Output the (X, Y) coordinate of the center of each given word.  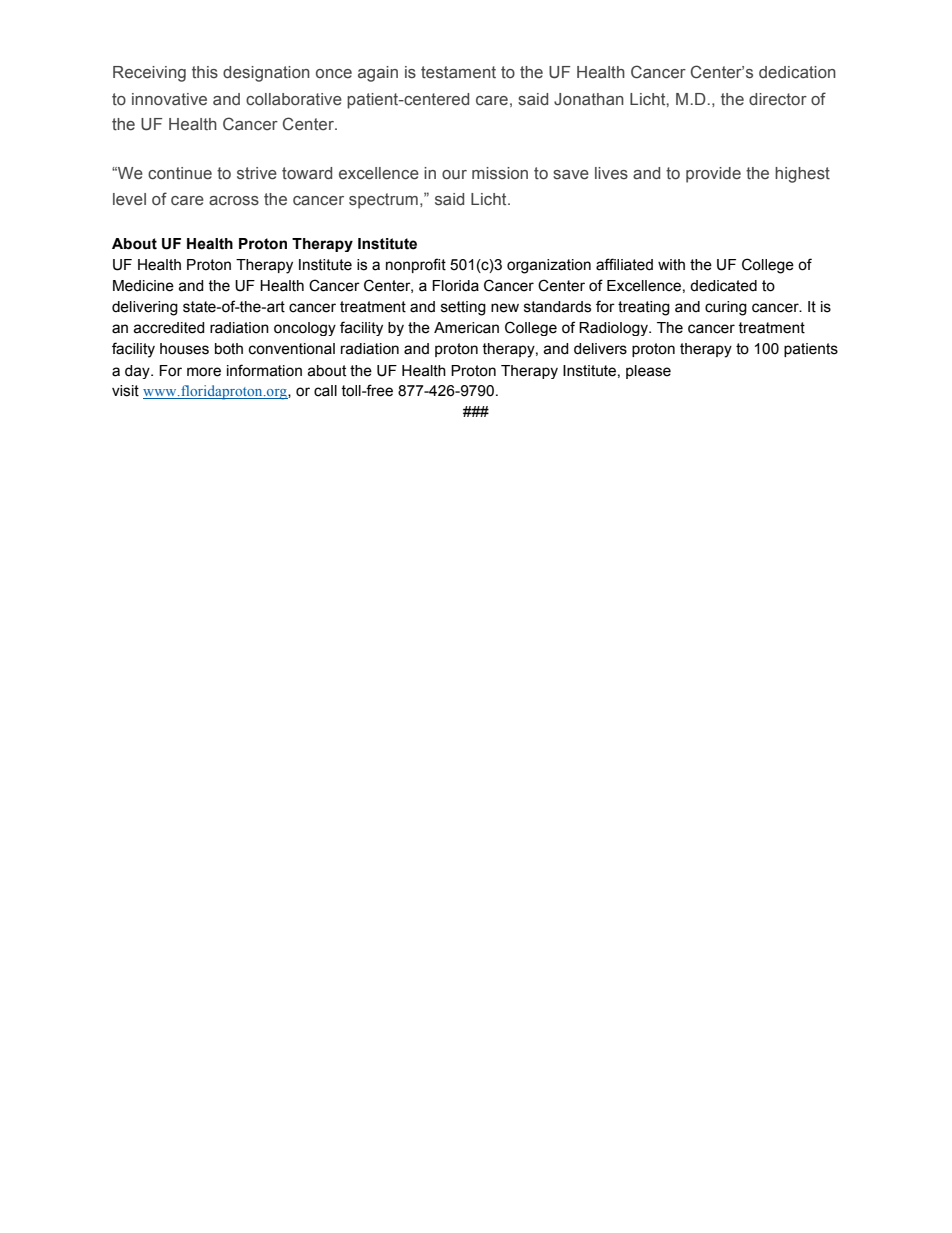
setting (463, 308)
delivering (145, 308)
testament (458, 72)
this (205, 72)
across (234, 201)
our (454, 175)
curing (726, 308)
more (204, 372)
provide (713, 175)
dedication (797, 72)
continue (180, 173)
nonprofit (416, 265)
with (671, 265)
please (648, 372)
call (325, 391)
